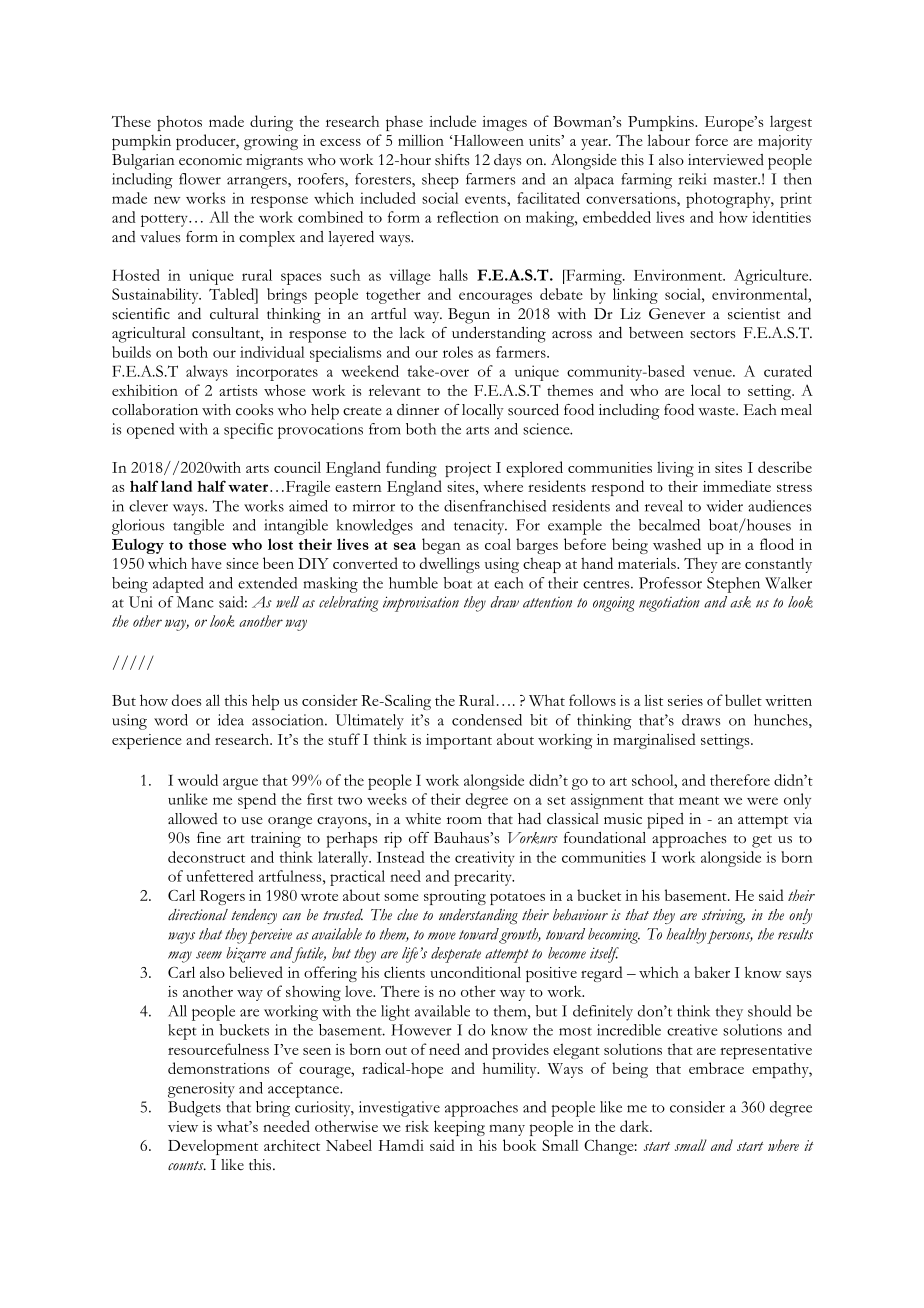  I want to click on does, so click(186, 700).
